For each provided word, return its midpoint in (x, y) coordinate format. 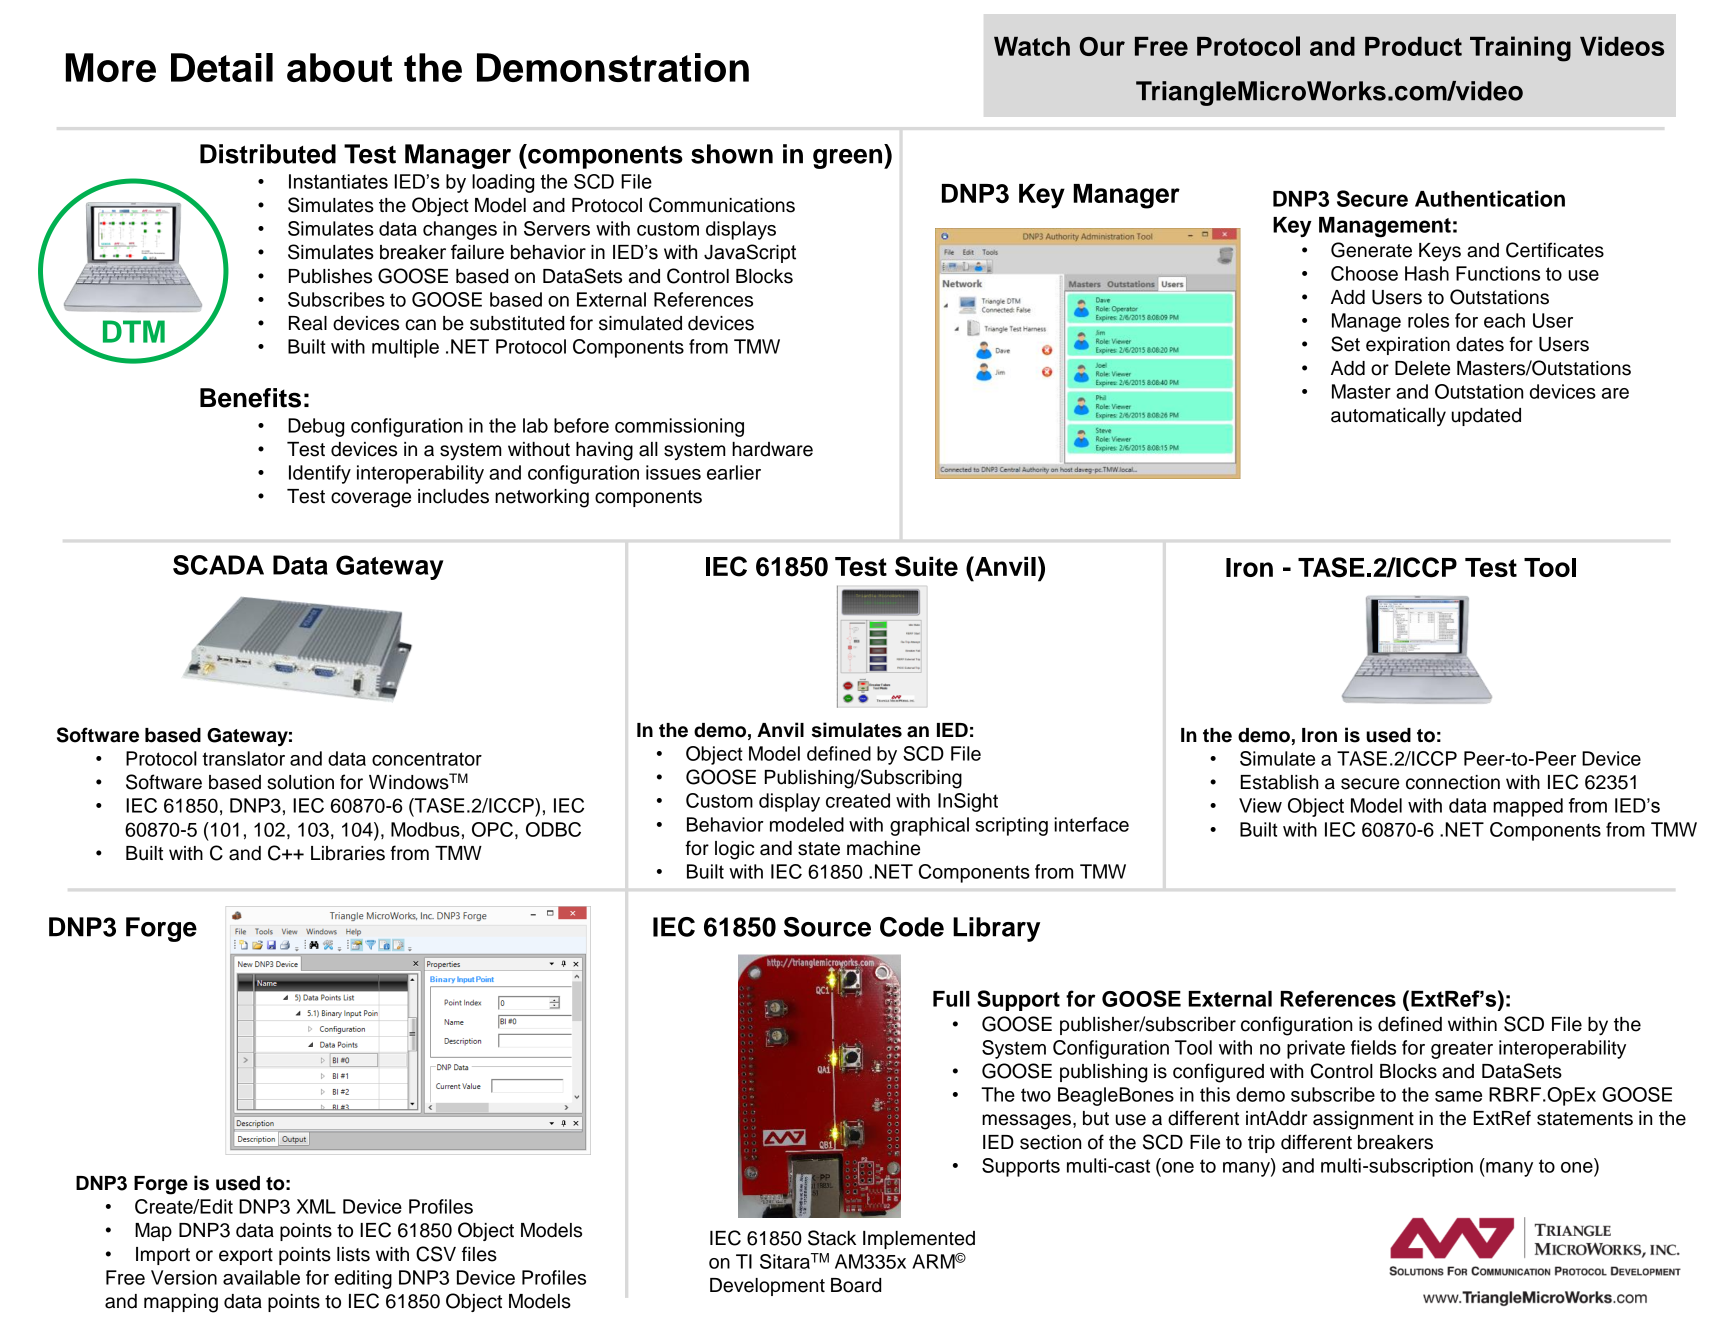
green (849, 159)
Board (856, 1285)
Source (827, 927)
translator (243, 758)
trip (1261, 1144)
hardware (772, 449)
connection (1453, 782)
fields (1373, 1047)
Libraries (348, 853)
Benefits (250, 398)
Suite (926, 566)
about (340, 67)
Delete (1422, 368)
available (261, 1277)
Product (1413, 46)
